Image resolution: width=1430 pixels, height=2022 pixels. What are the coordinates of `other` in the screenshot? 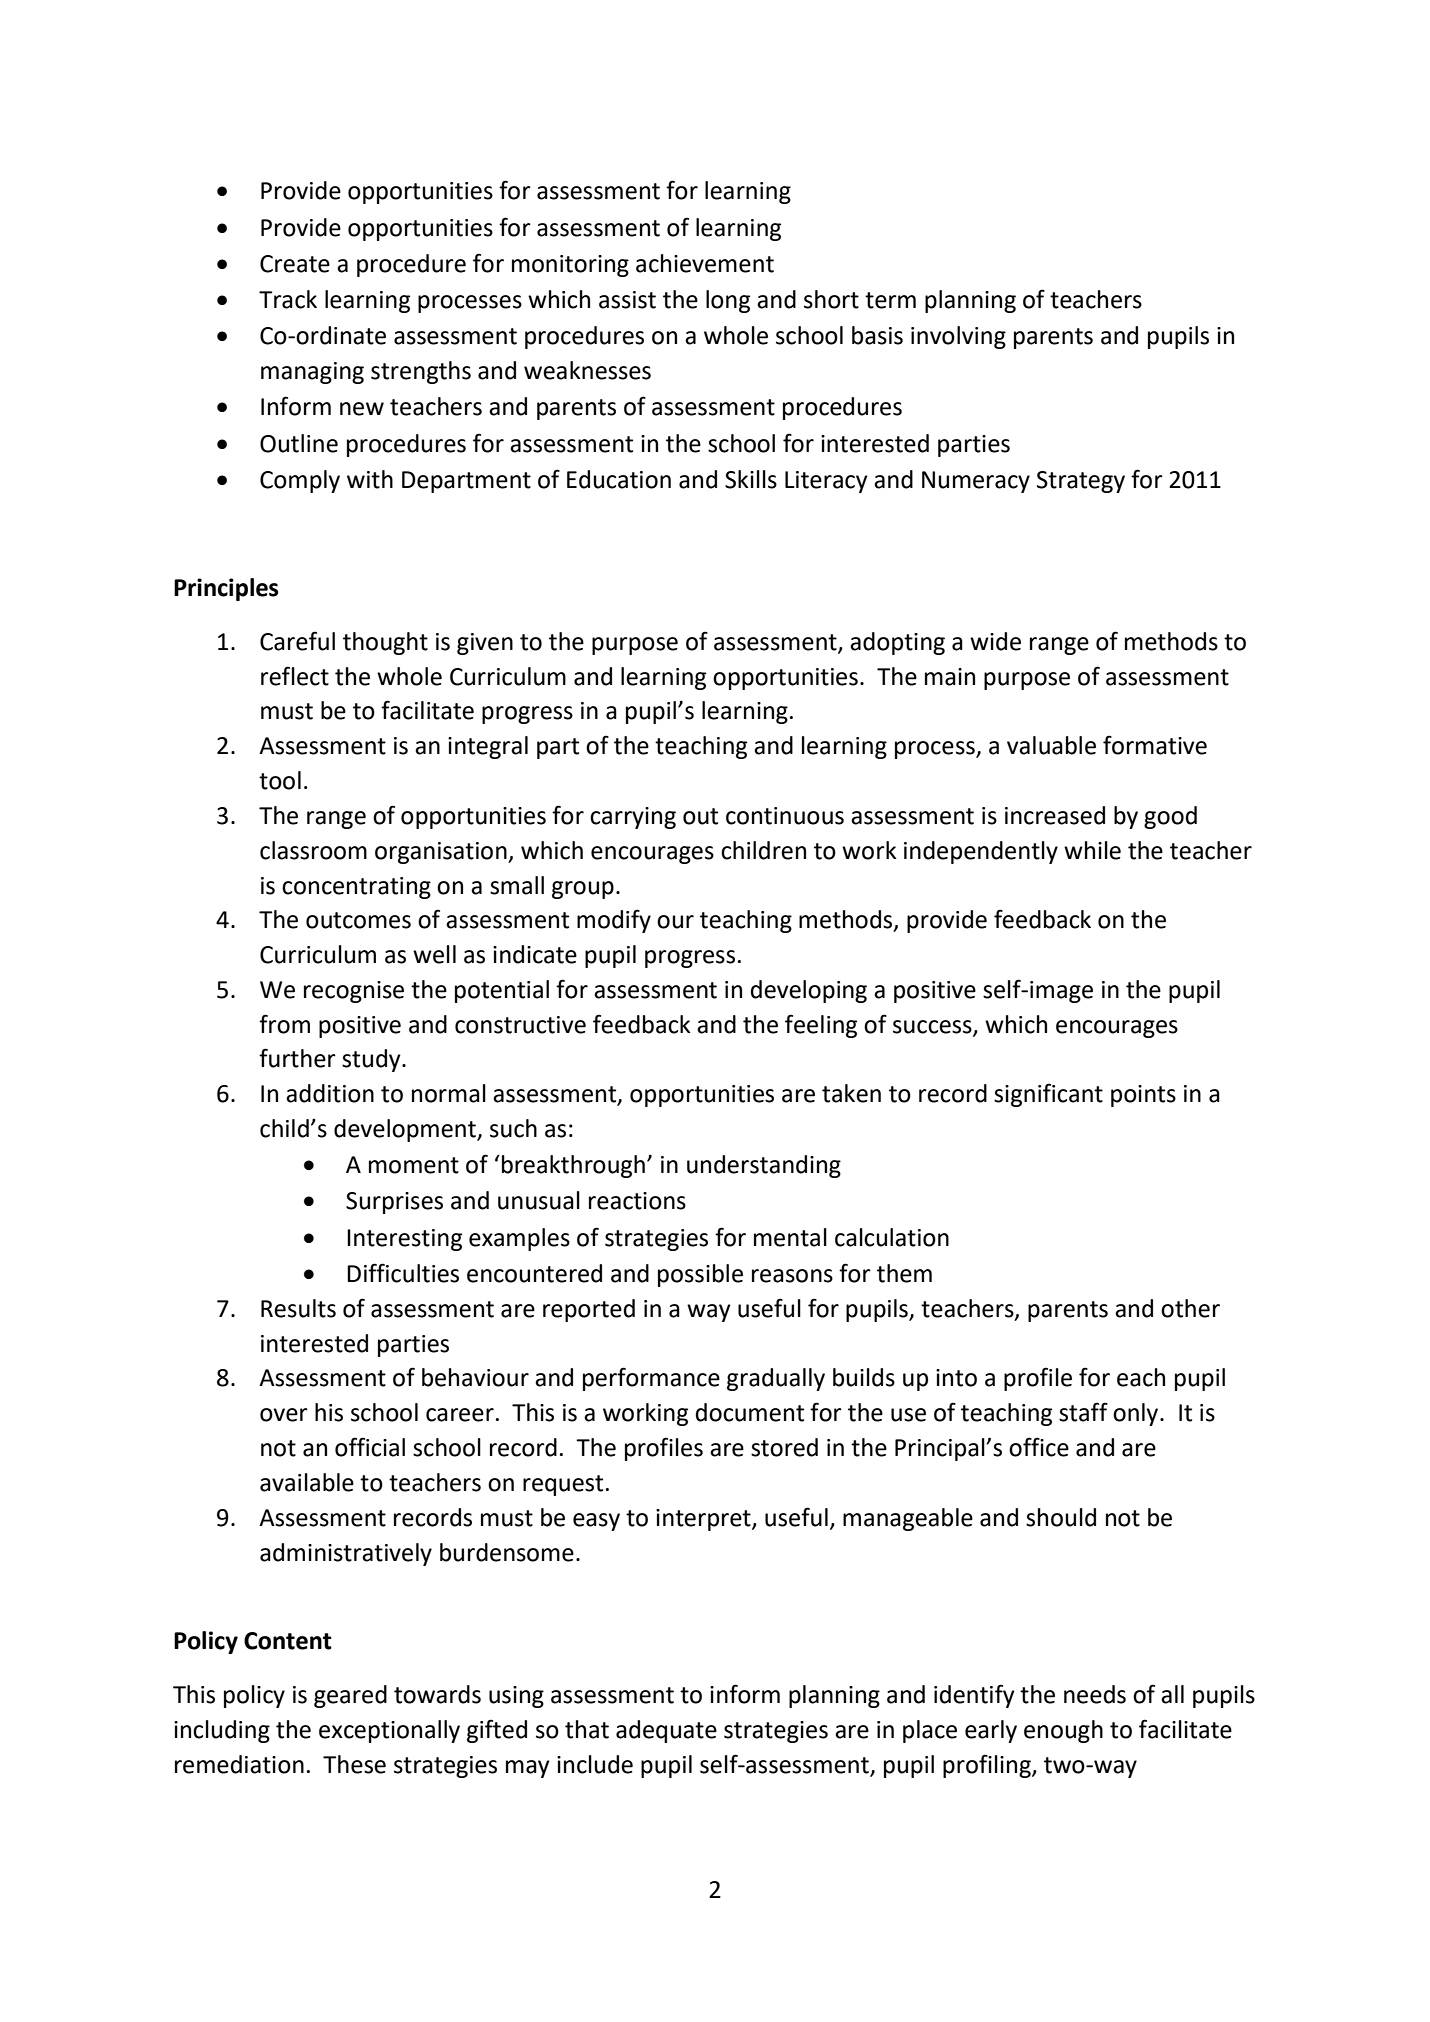 It's located at (1190, 1308).
